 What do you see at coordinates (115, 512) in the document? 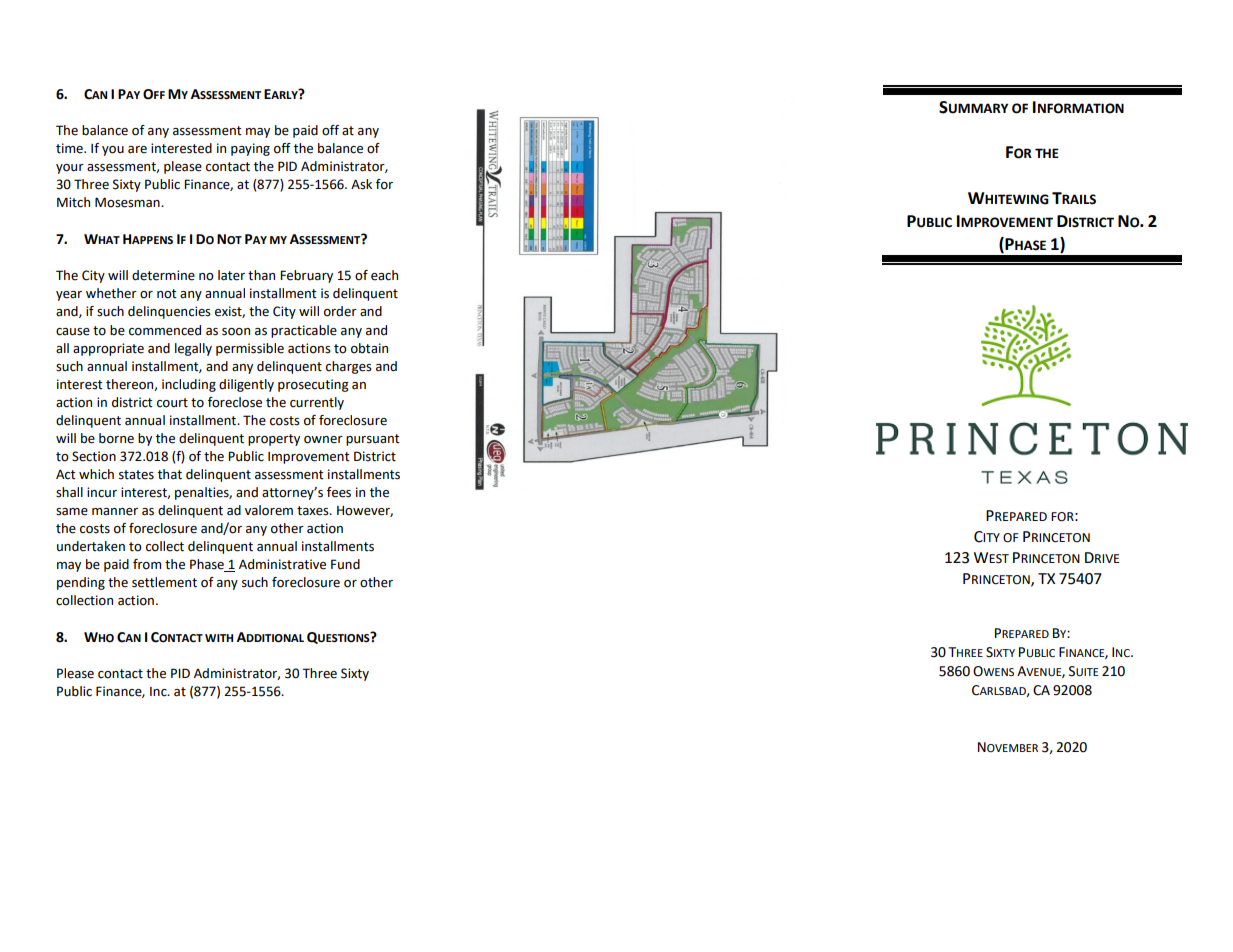
I see `manner` at bounding box center [115, 512].
